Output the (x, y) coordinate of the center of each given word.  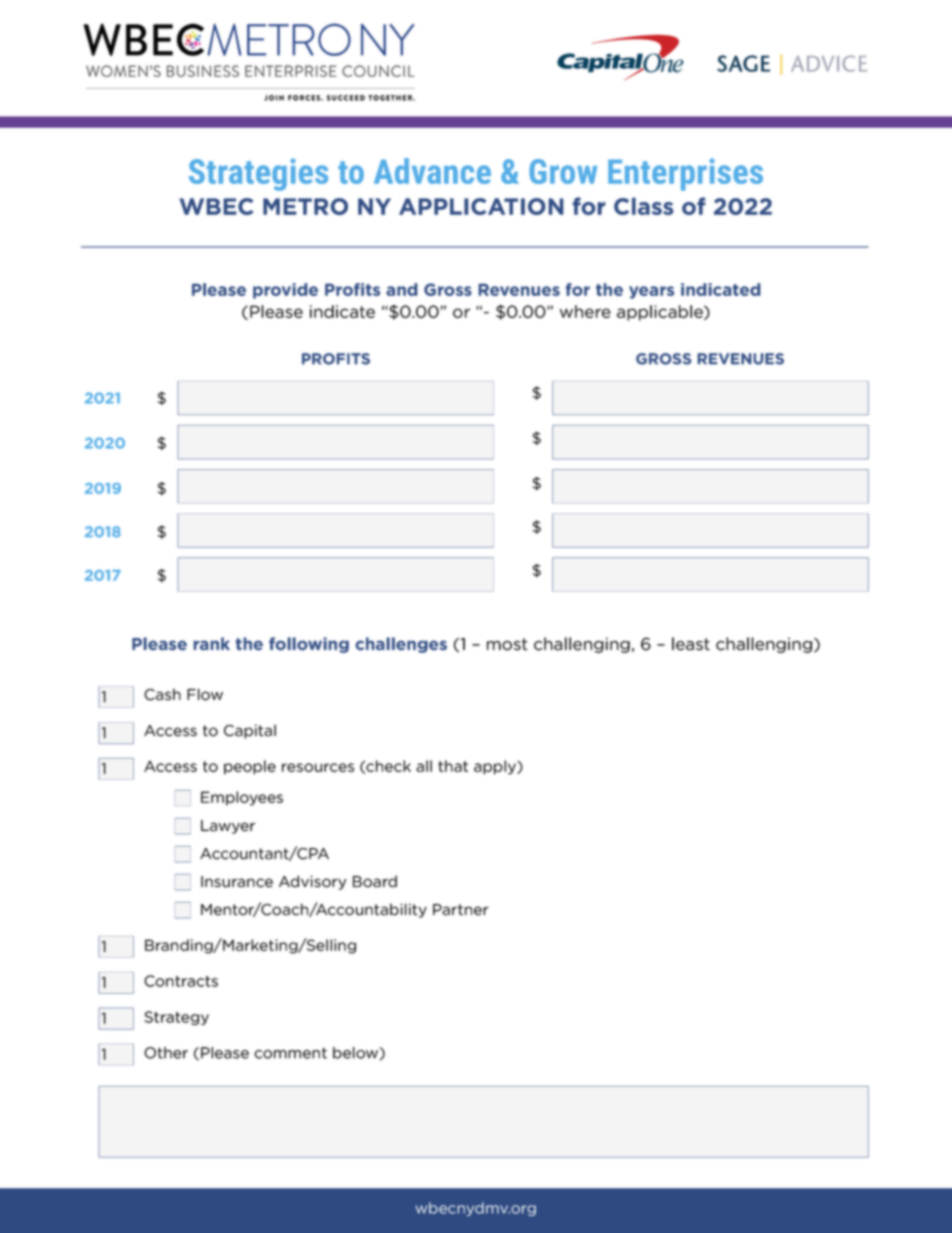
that (453, 766)
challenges (401, 645)
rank (212, 643)
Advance (432, 171)
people (250, 767)
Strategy (176, 1018)
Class (643, 206)
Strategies (258, 175)
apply (496, 767)
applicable (661, 313)
